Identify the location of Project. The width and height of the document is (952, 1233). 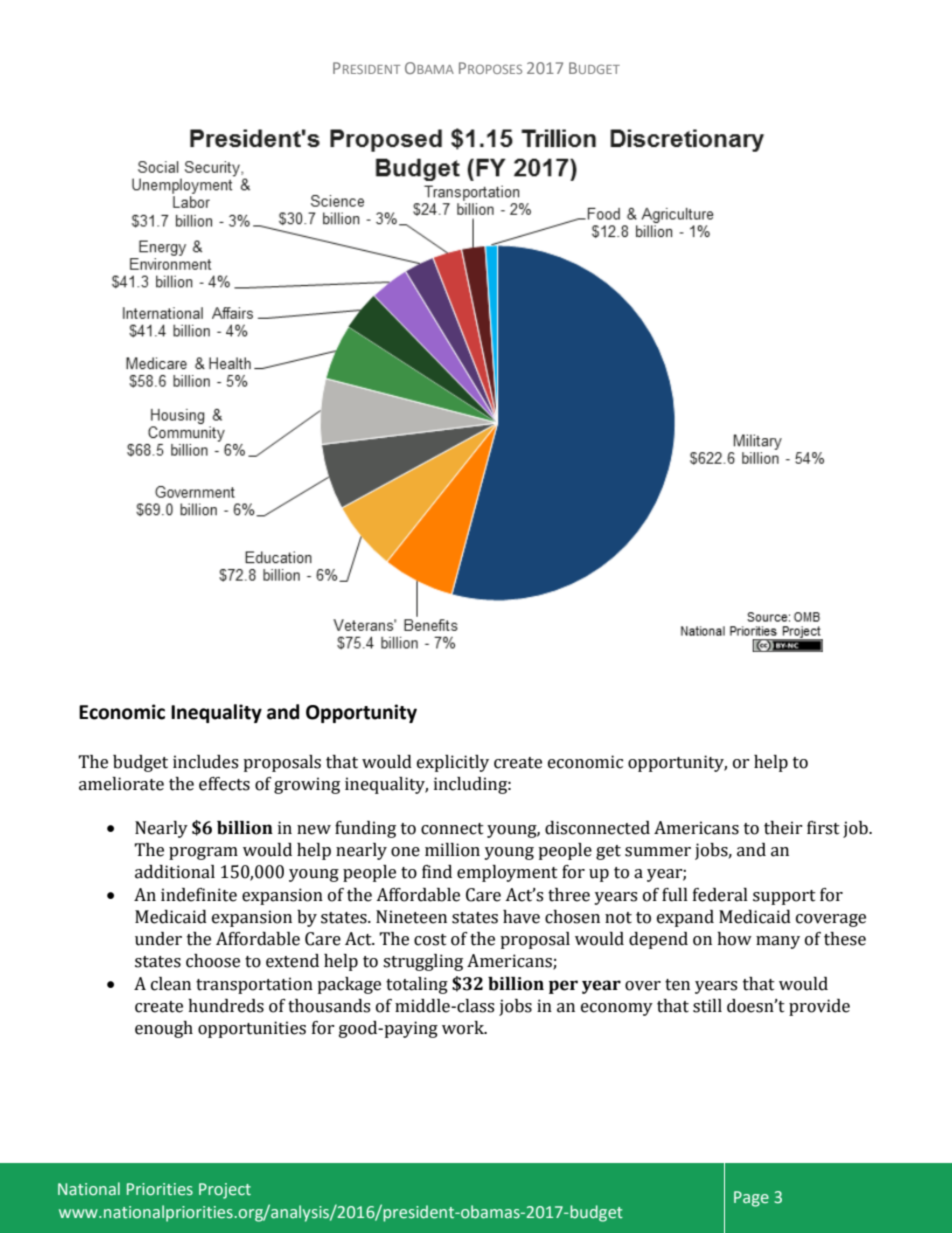
(225, 1191).
